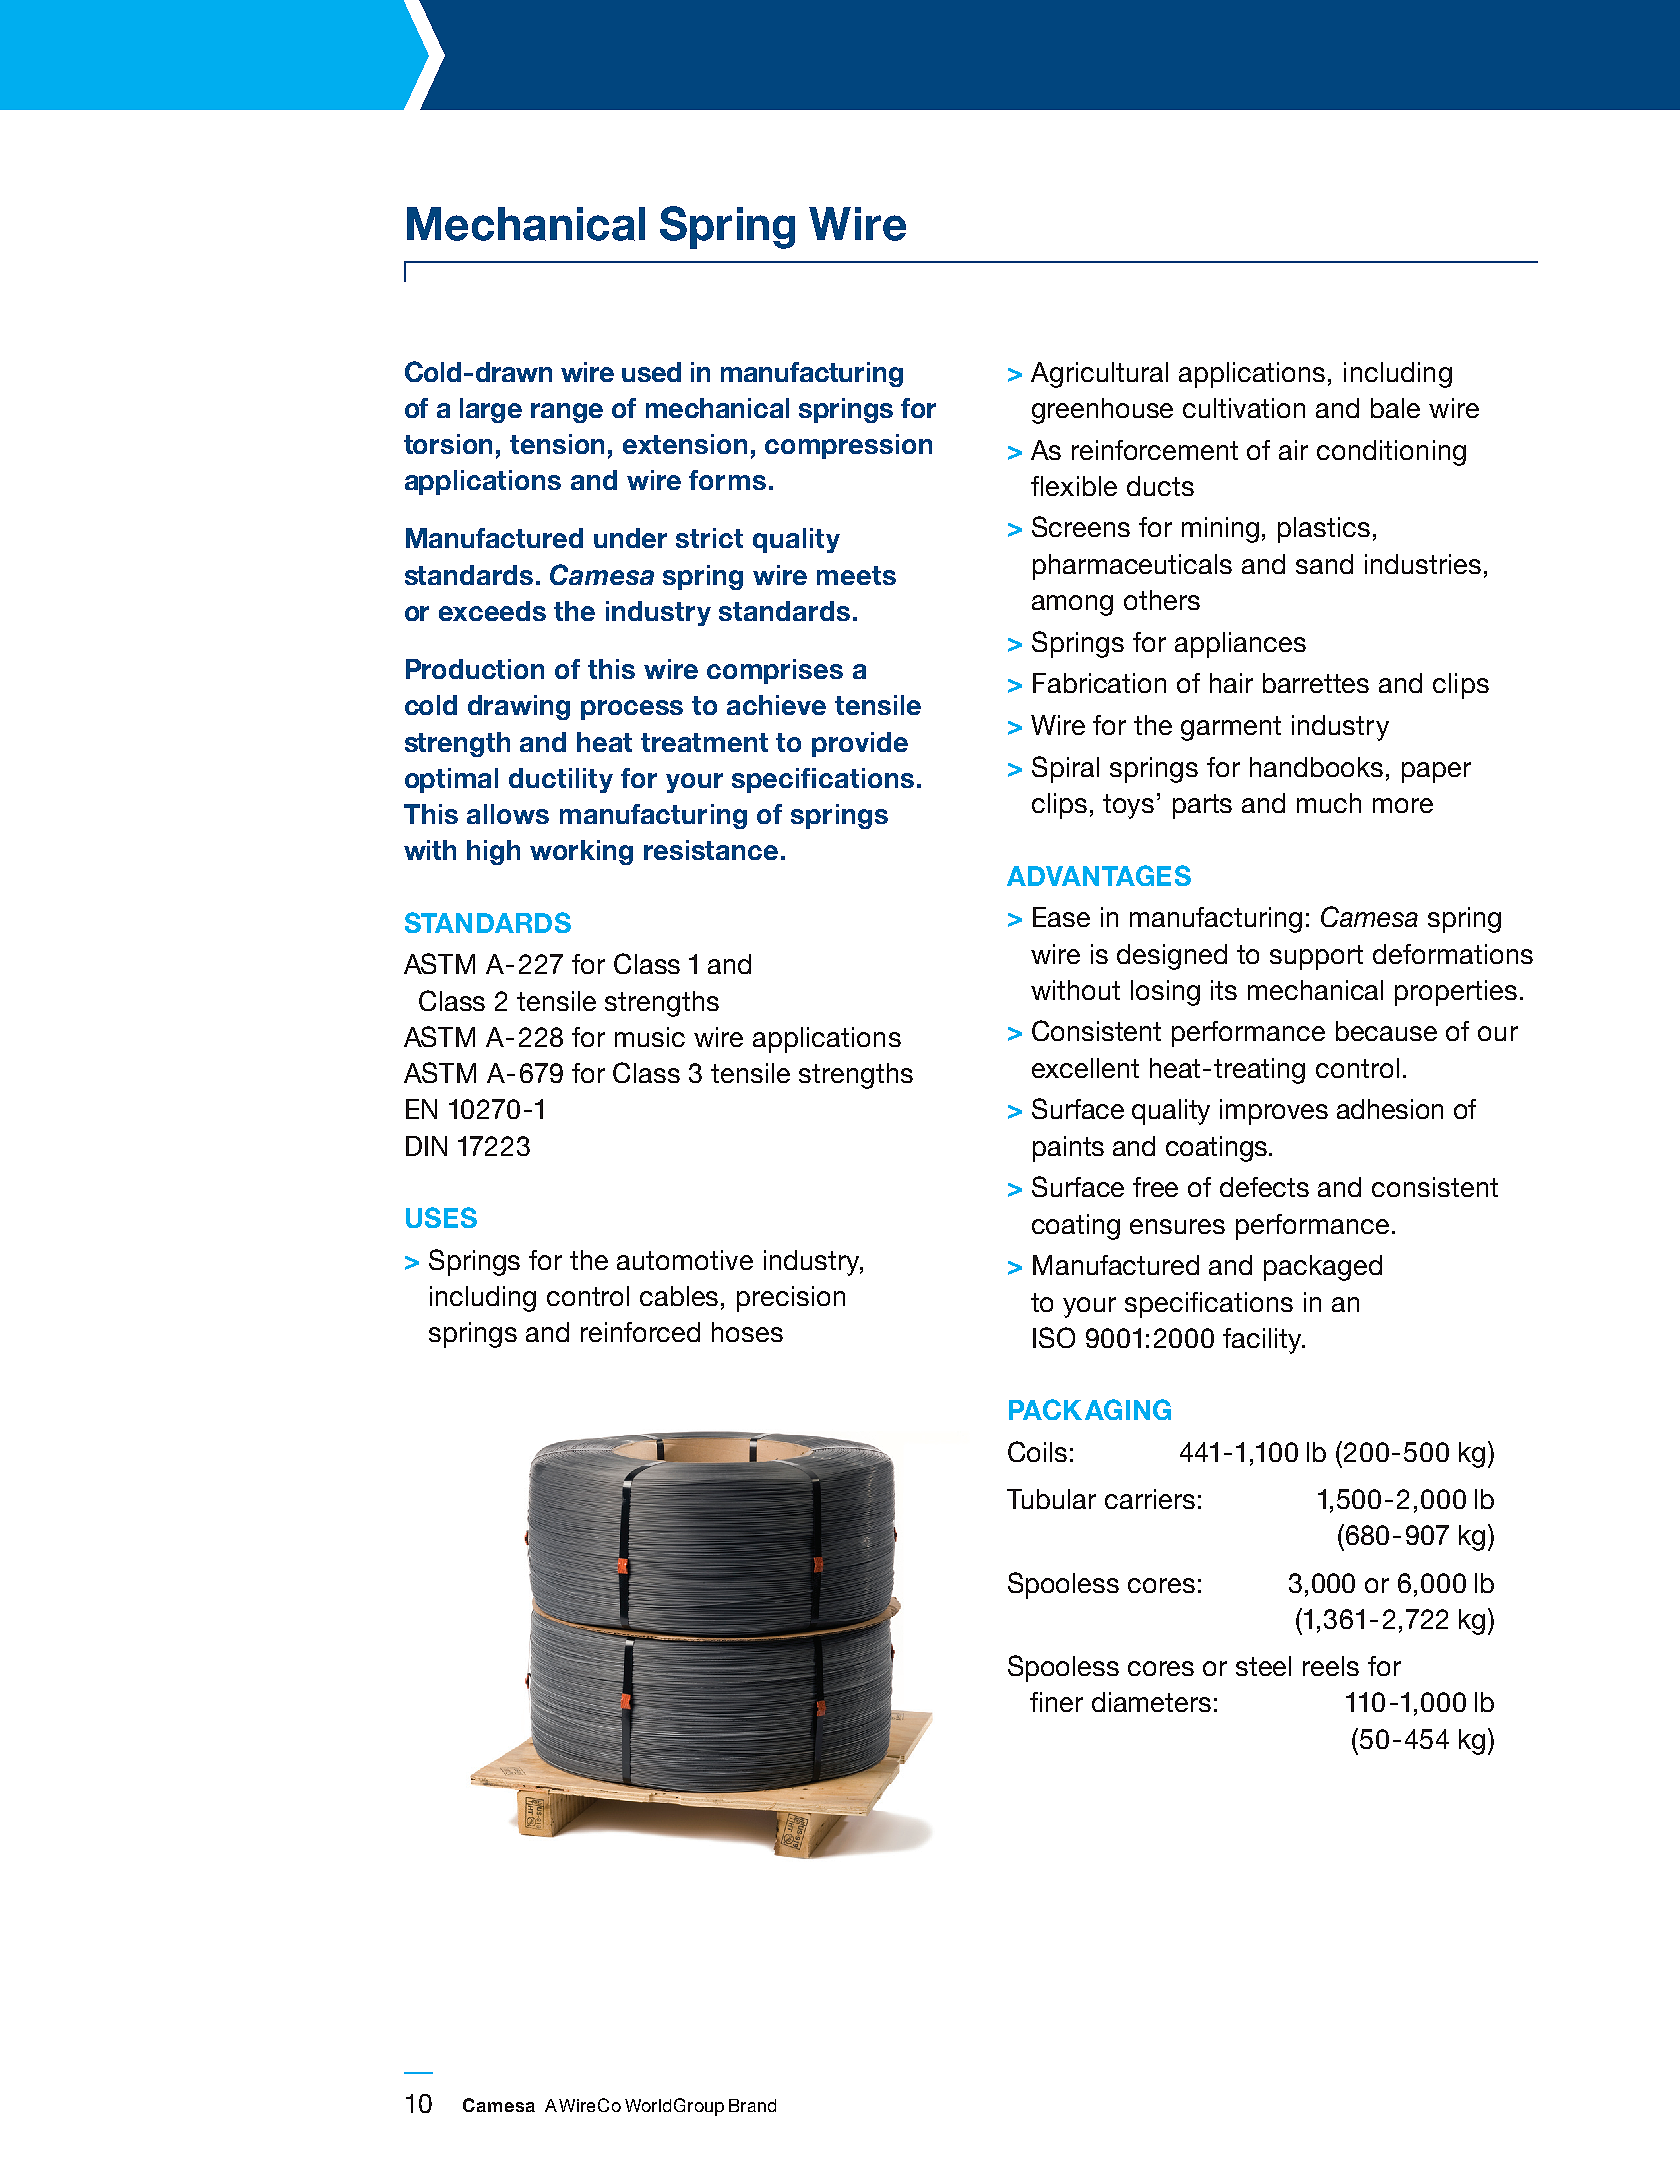  Describe the element at coordinates (848, 446) in the screenshot. I see `compression` at that location.
